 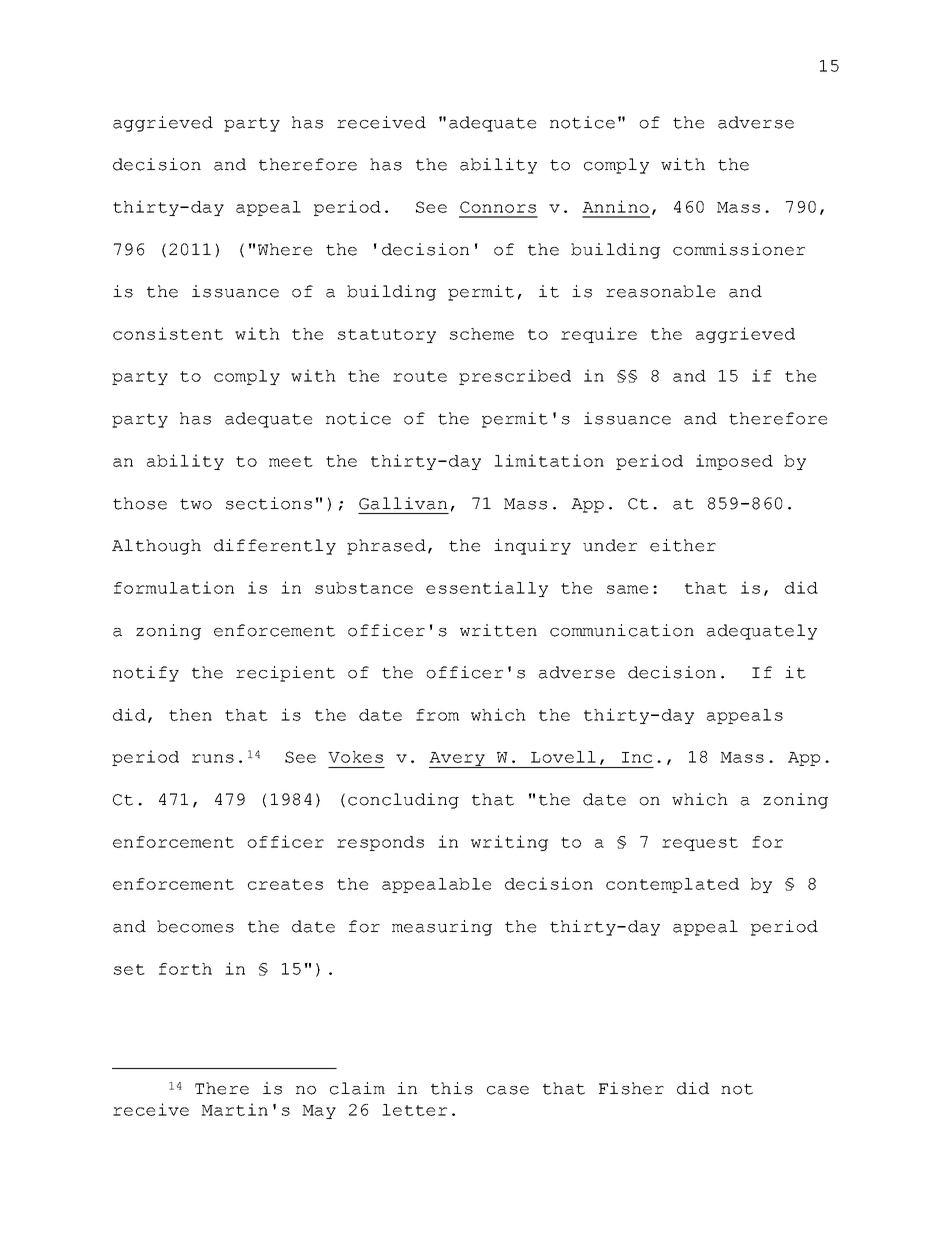 I want to click on Where, so click(x=285, y=249).
